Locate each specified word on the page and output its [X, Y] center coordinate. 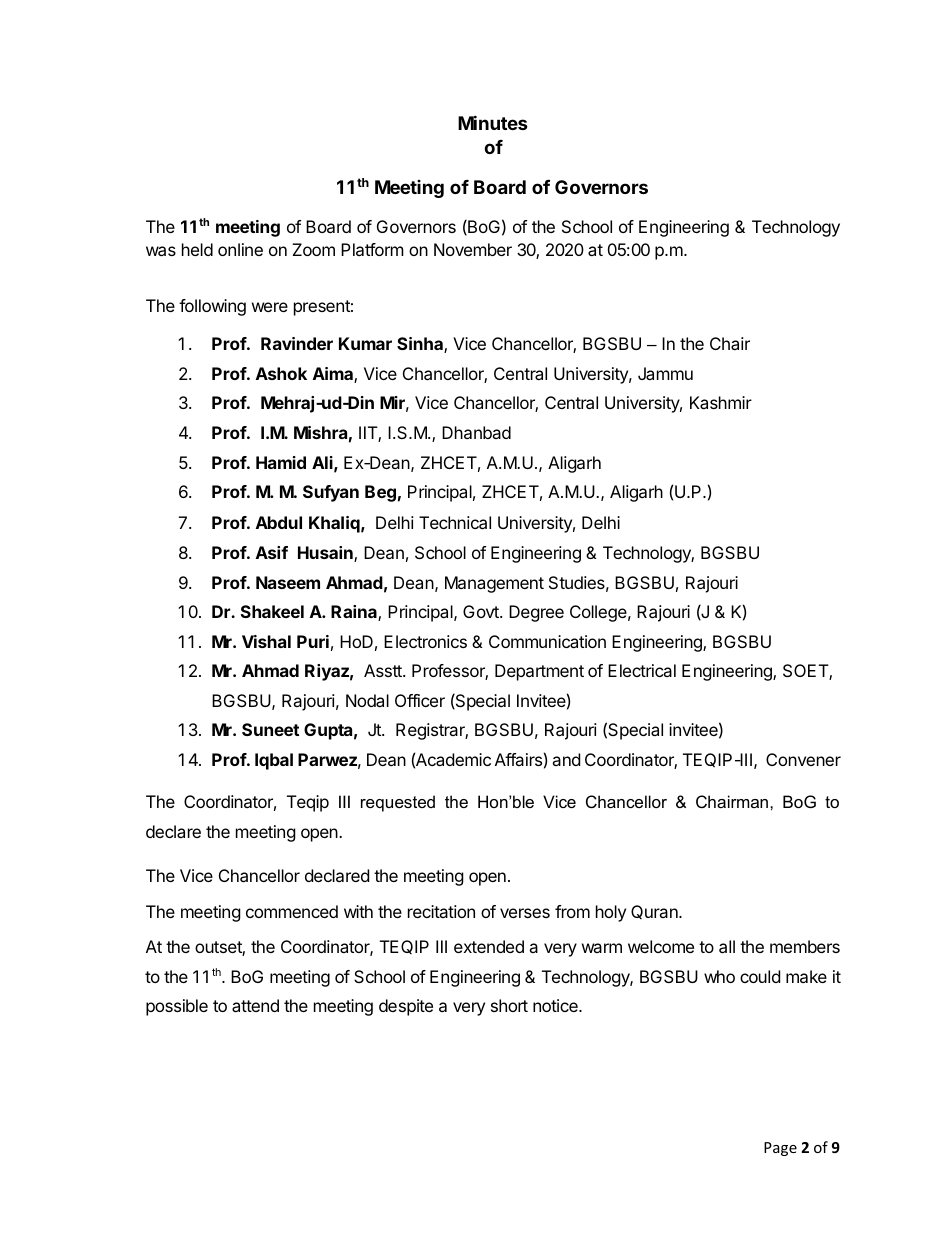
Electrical [642, 670]
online [240, 249]
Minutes [493, 122]
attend [255, 1005]
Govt [482, 611]
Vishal [266, 641]
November [473, 249]
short [509, 1005]
